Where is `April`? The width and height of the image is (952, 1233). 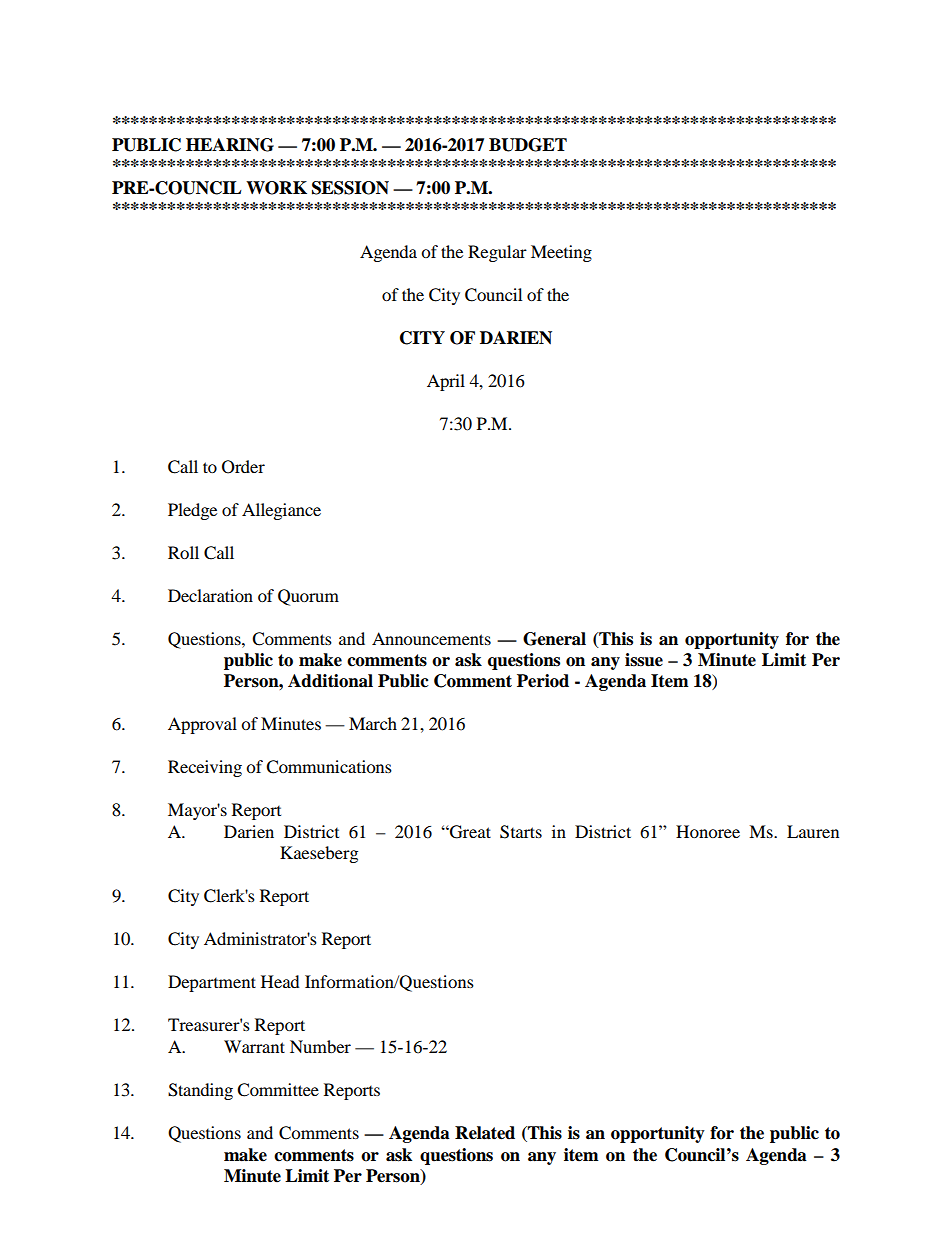 April is located at coordinates (446, 382).
